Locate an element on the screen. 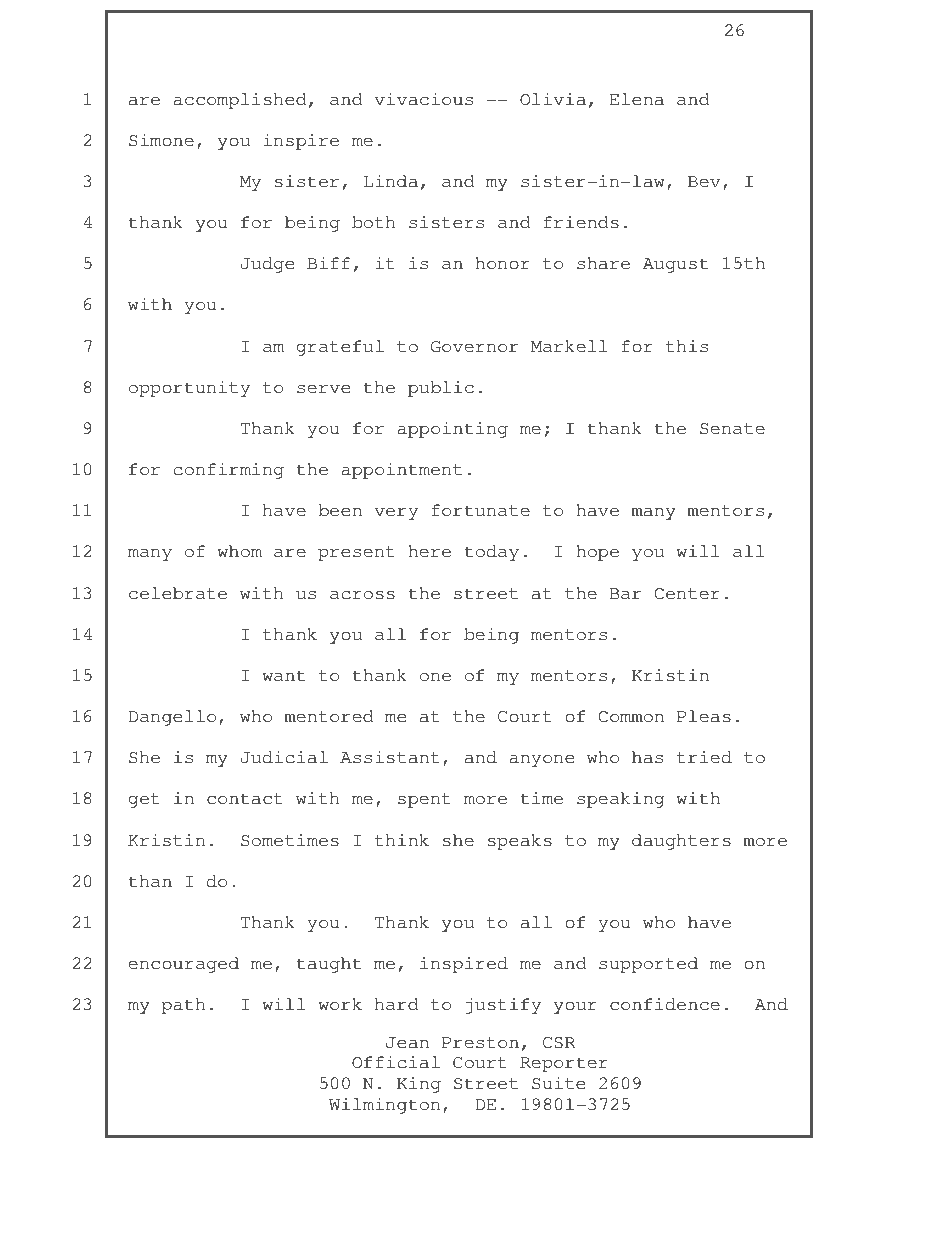  Senate is located at coordinates (732, 429).
